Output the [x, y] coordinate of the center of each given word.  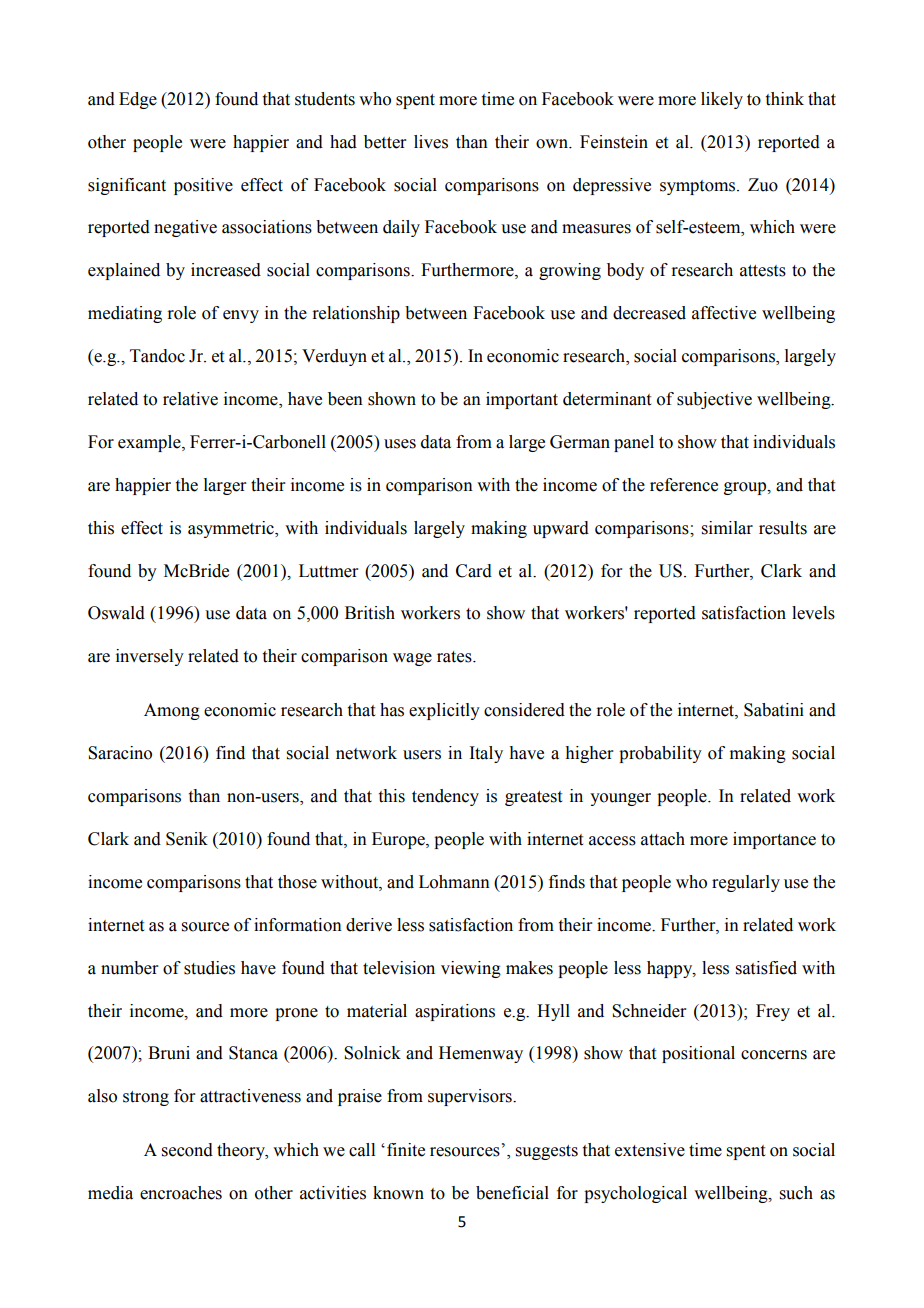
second [187, 1150]
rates [455, 657]
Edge [138, 100]
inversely [150, 657]
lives [431, 142]
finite [406, 1150]
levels [813, 613]
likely [722, 100]
